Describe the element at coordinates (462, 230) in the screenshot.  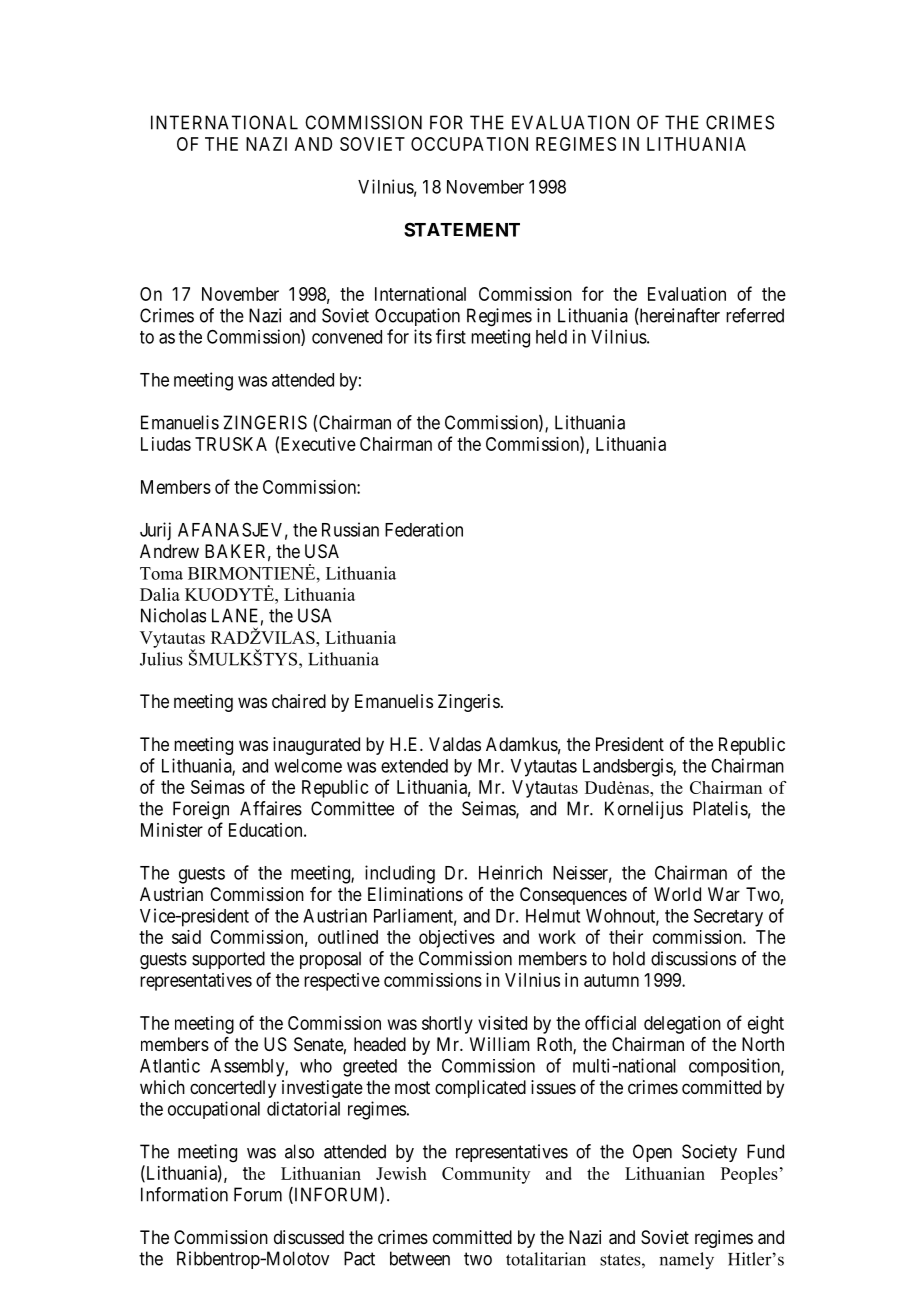
I see `STATEMENT` at that location.
